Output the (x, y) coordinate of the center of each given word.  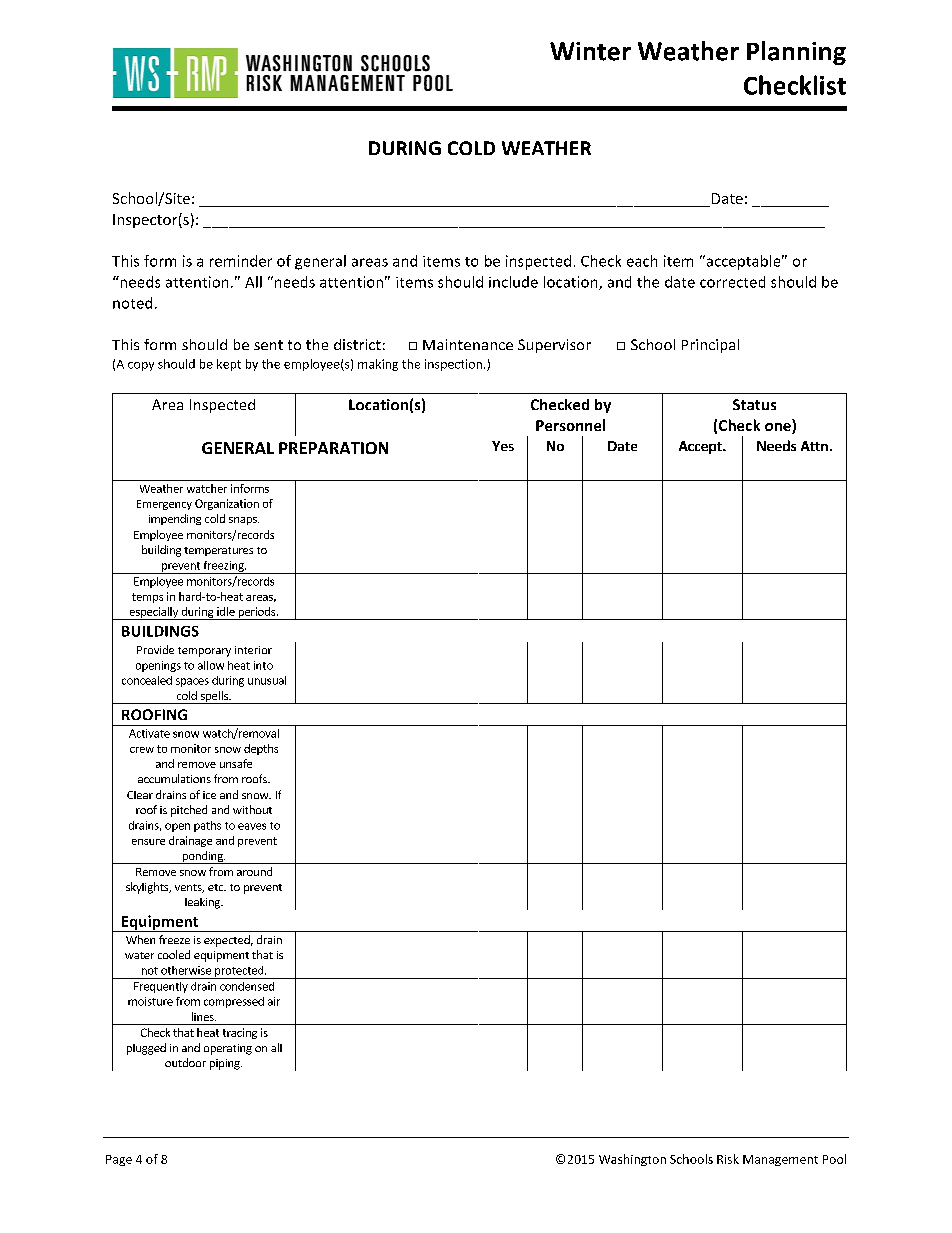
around (254, 871)
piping (226, 1064)
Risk (728, 1159)
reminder (241, 261)
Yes (503, 446)
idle (226, 611)
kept (229, 365)
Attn (814, 446)
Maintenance (468, 344)
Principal (710, 346)
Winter (590, 51)
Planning (796, 53)
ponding (202, 857)
